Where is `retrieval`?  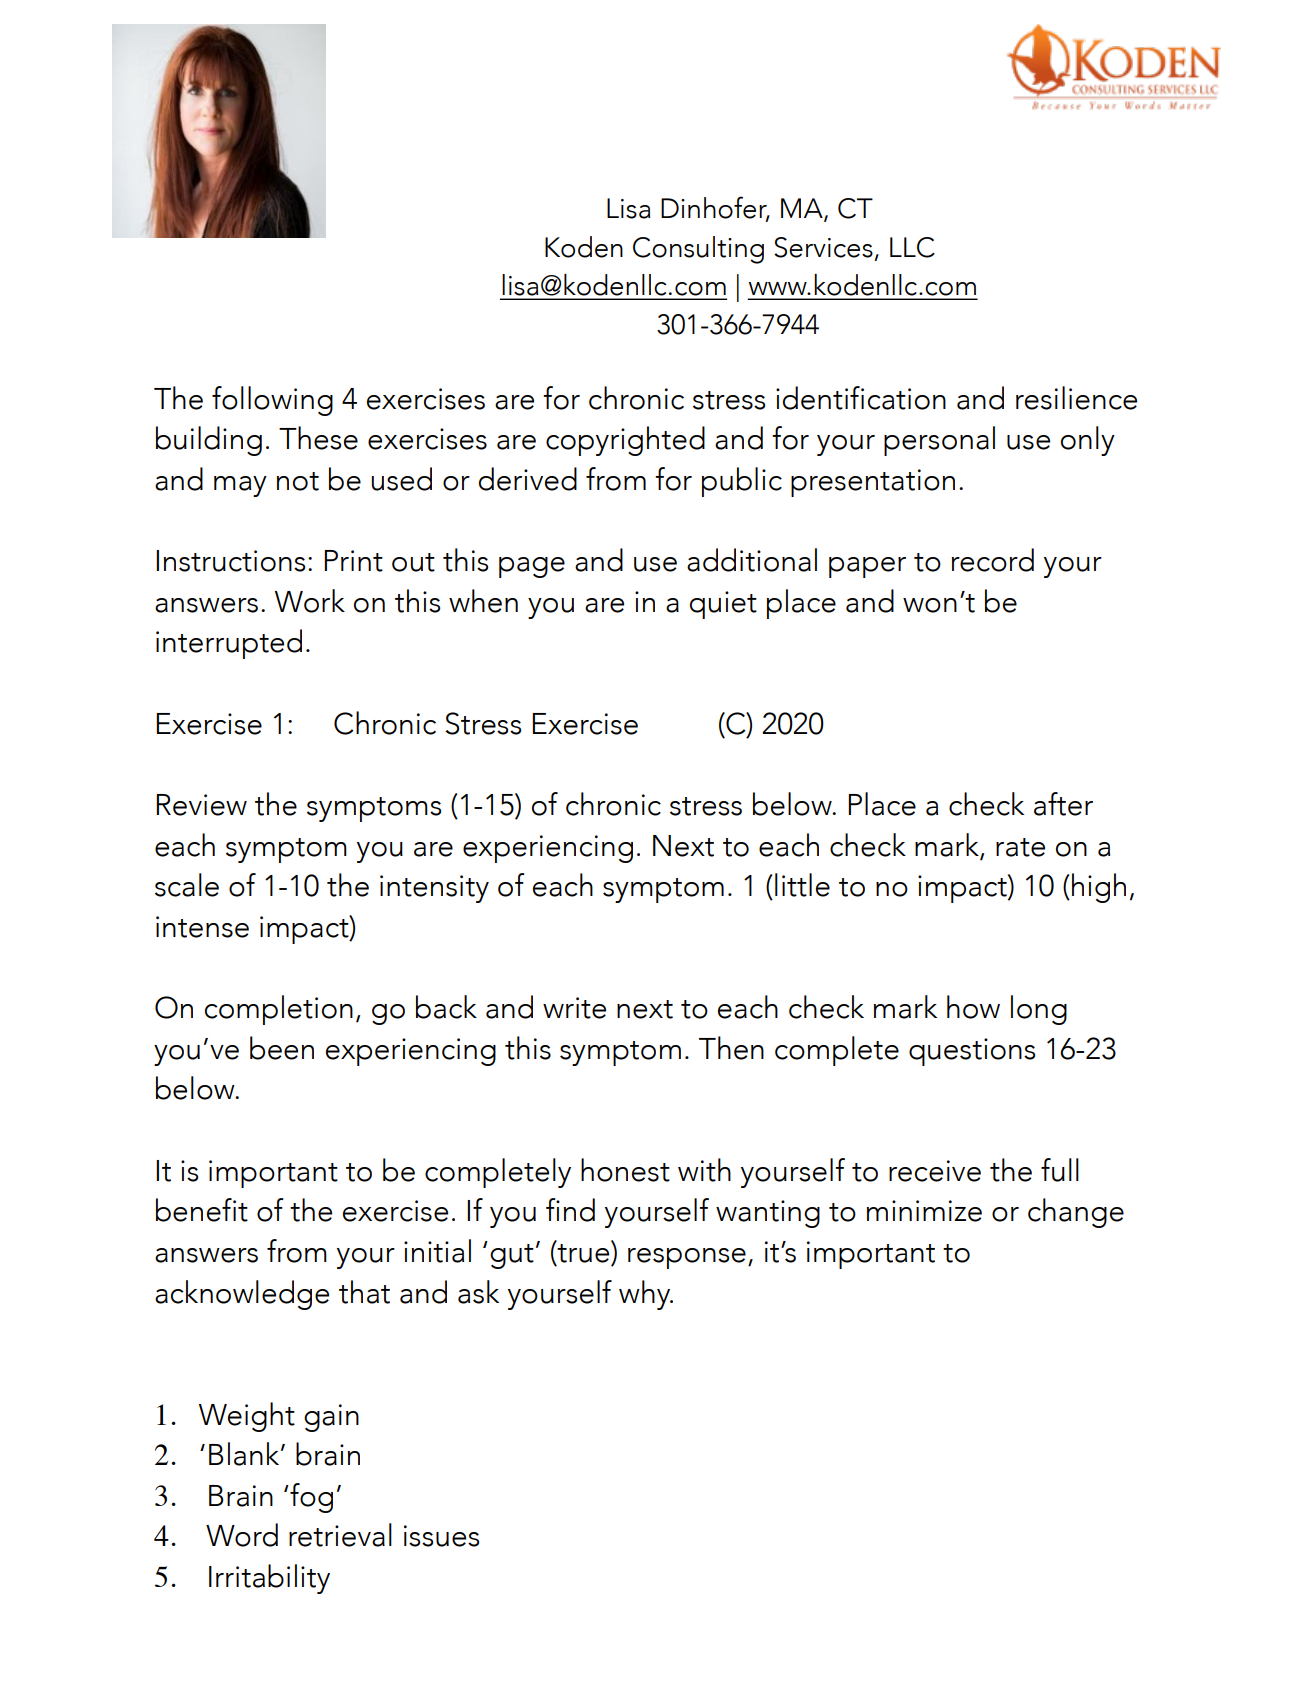 retrieval is located at coordinates (340, 1535).
